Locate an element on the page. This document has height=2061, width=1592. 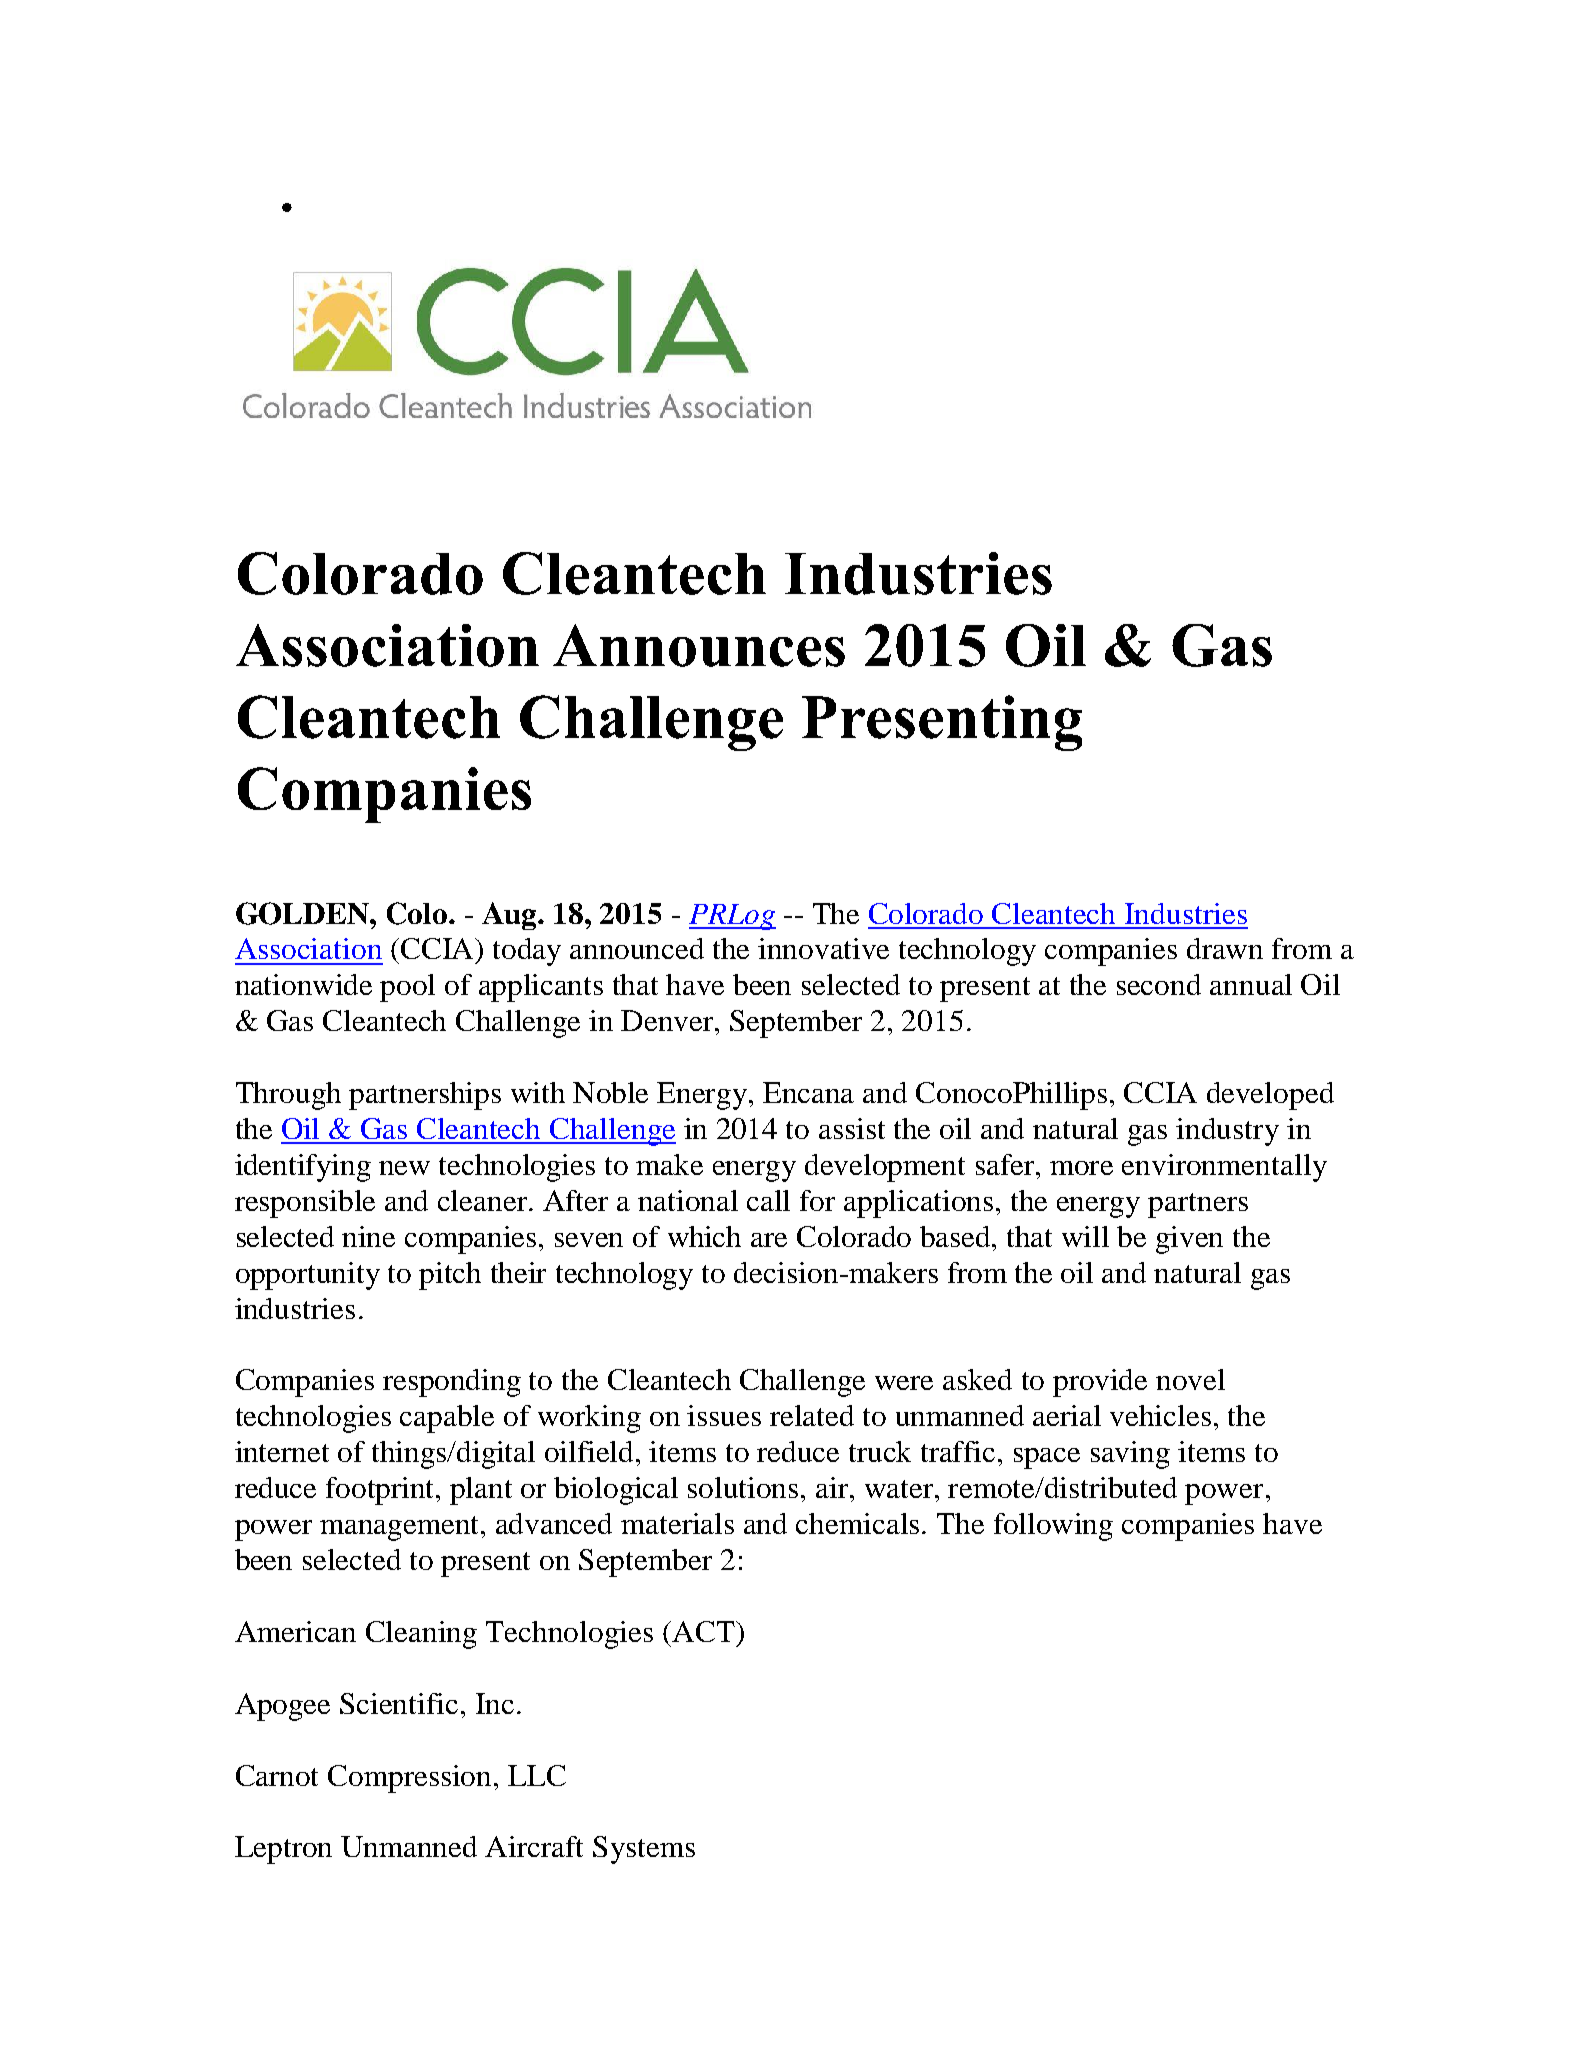
announced is located at coordinates (637, 948).
